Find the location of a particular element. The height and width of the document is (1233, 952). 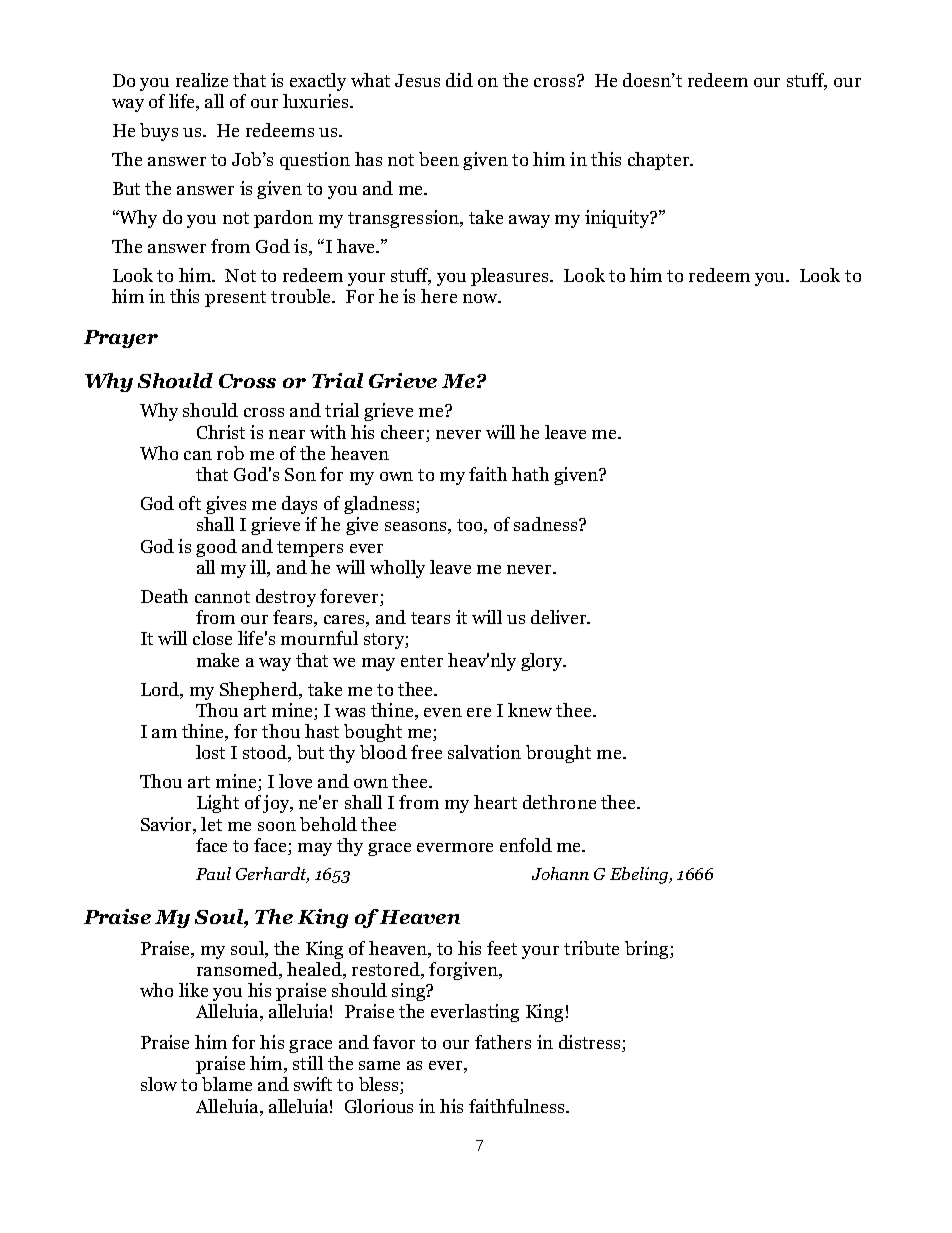

slow is located at coordinates (159, 1084).
